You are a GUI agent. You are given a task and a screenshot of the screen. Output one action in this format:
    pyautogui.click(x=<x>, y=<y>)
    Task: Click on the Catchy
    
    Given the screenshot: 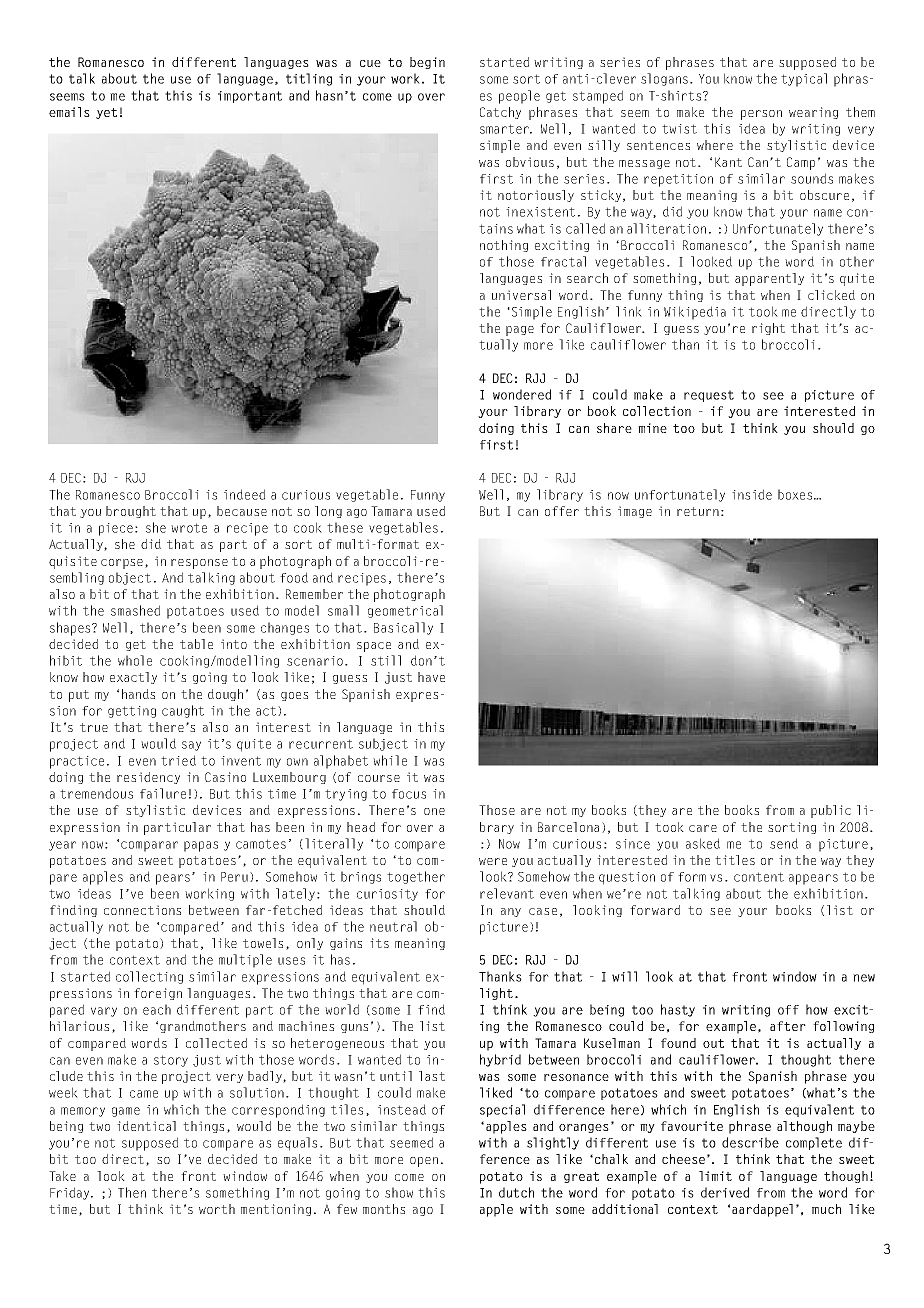 What is the action you would take?
    pyautogui.click(x=500, y=113)
